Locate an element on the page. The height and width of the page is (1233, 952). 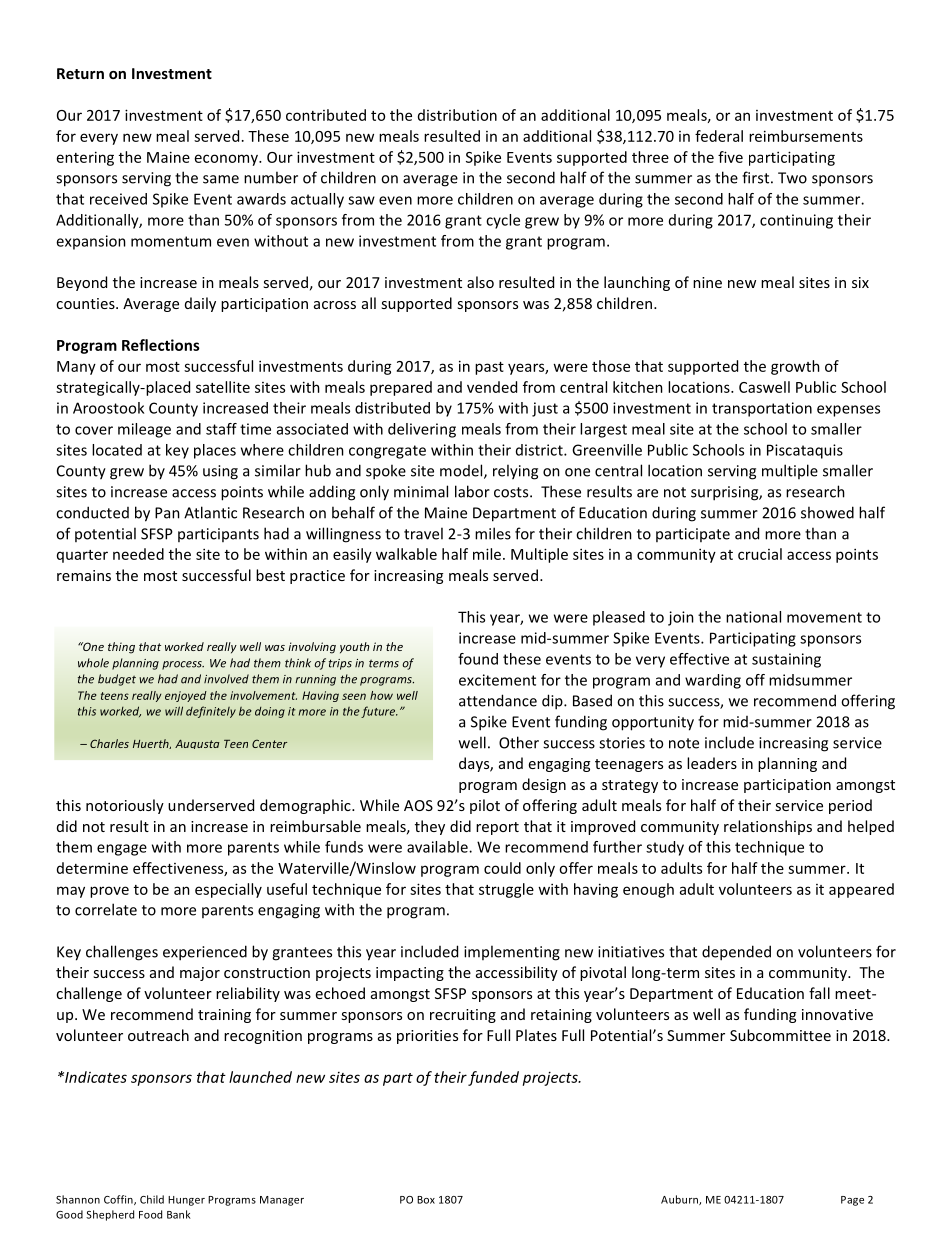
sustaining is located at coordinates (786, 660).
